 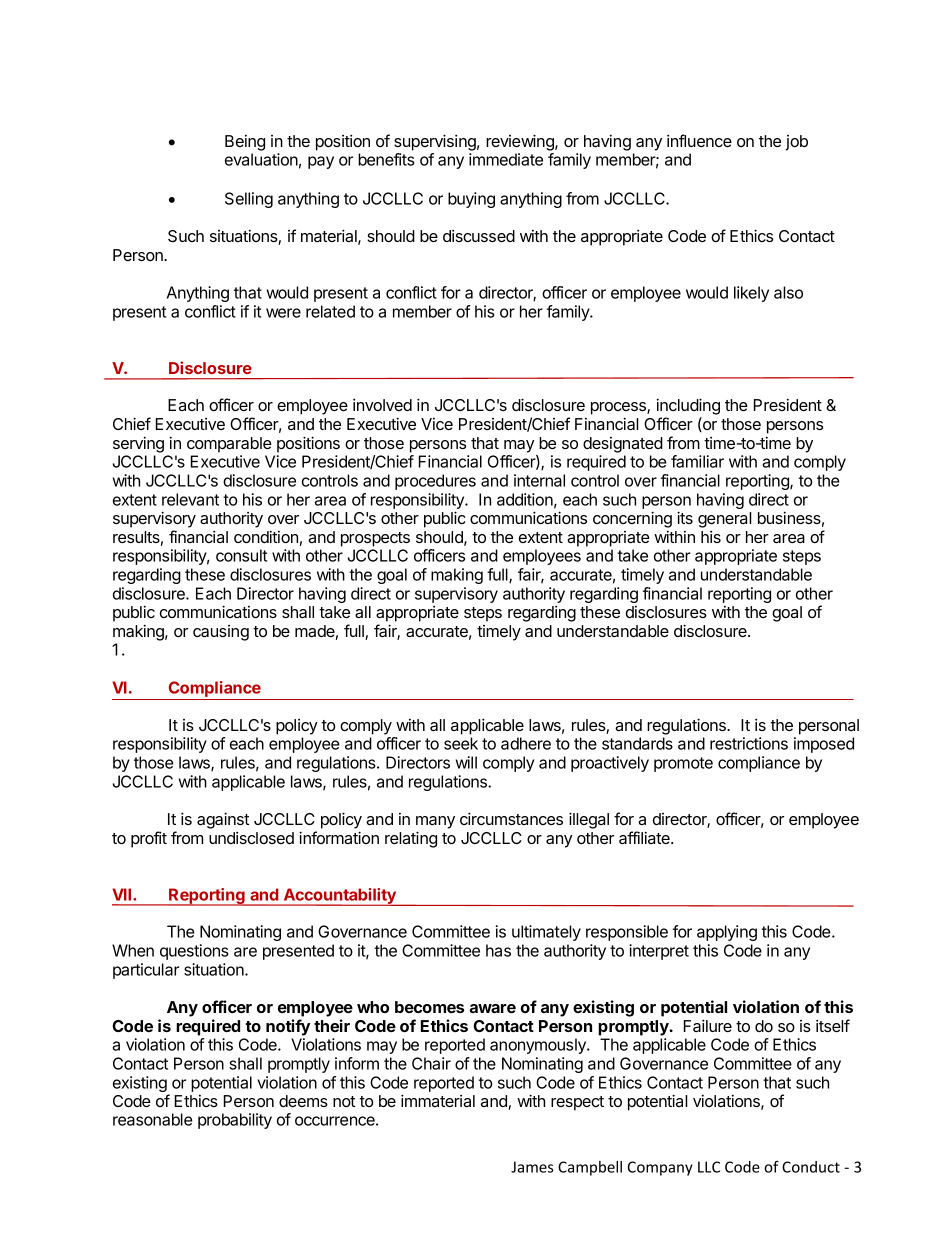 I want to click on has, so click(x=498, y=950).
